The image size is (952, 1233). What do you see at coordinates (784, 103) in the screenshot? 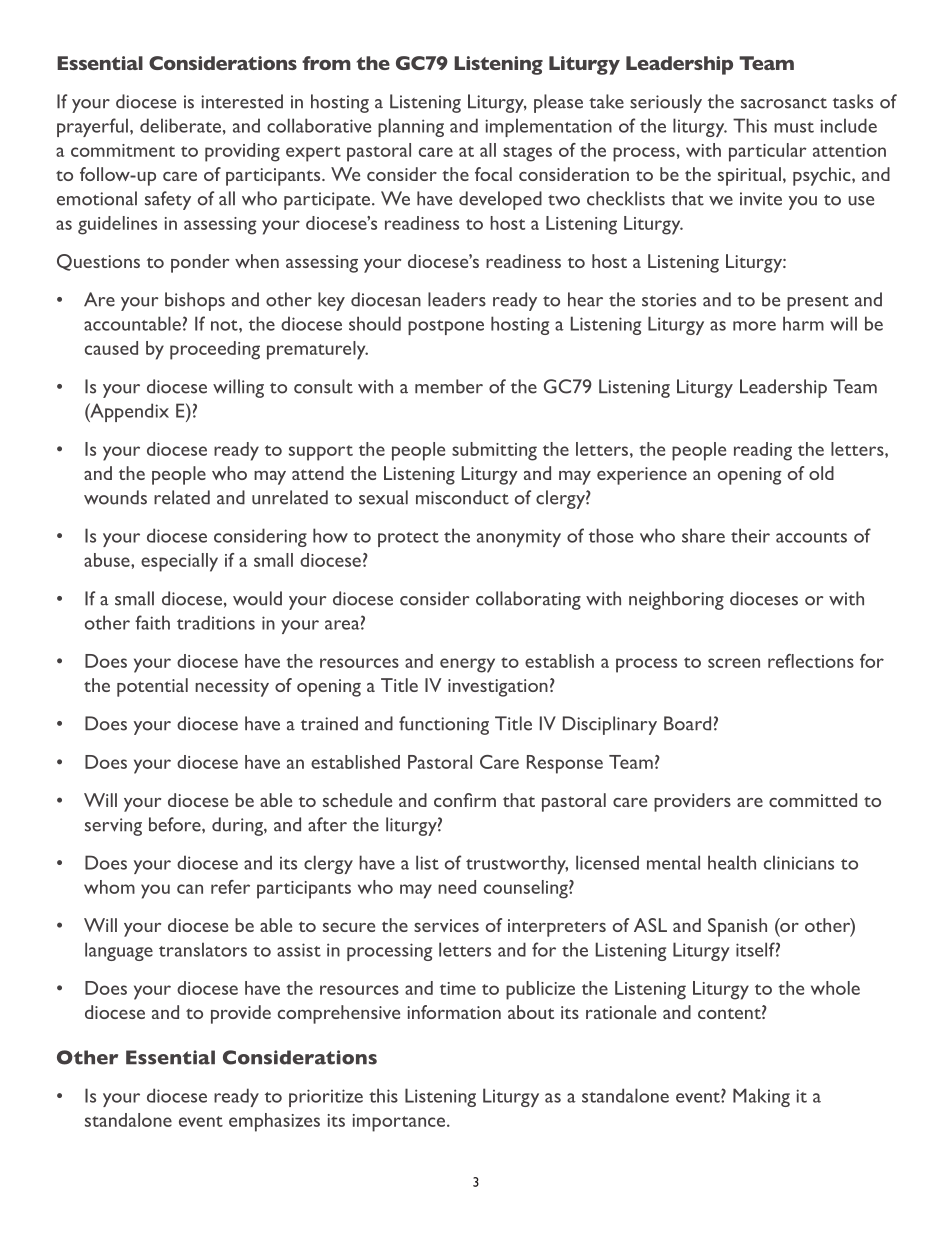
I see `sacrosanct` at bounding box center [784, 103].
